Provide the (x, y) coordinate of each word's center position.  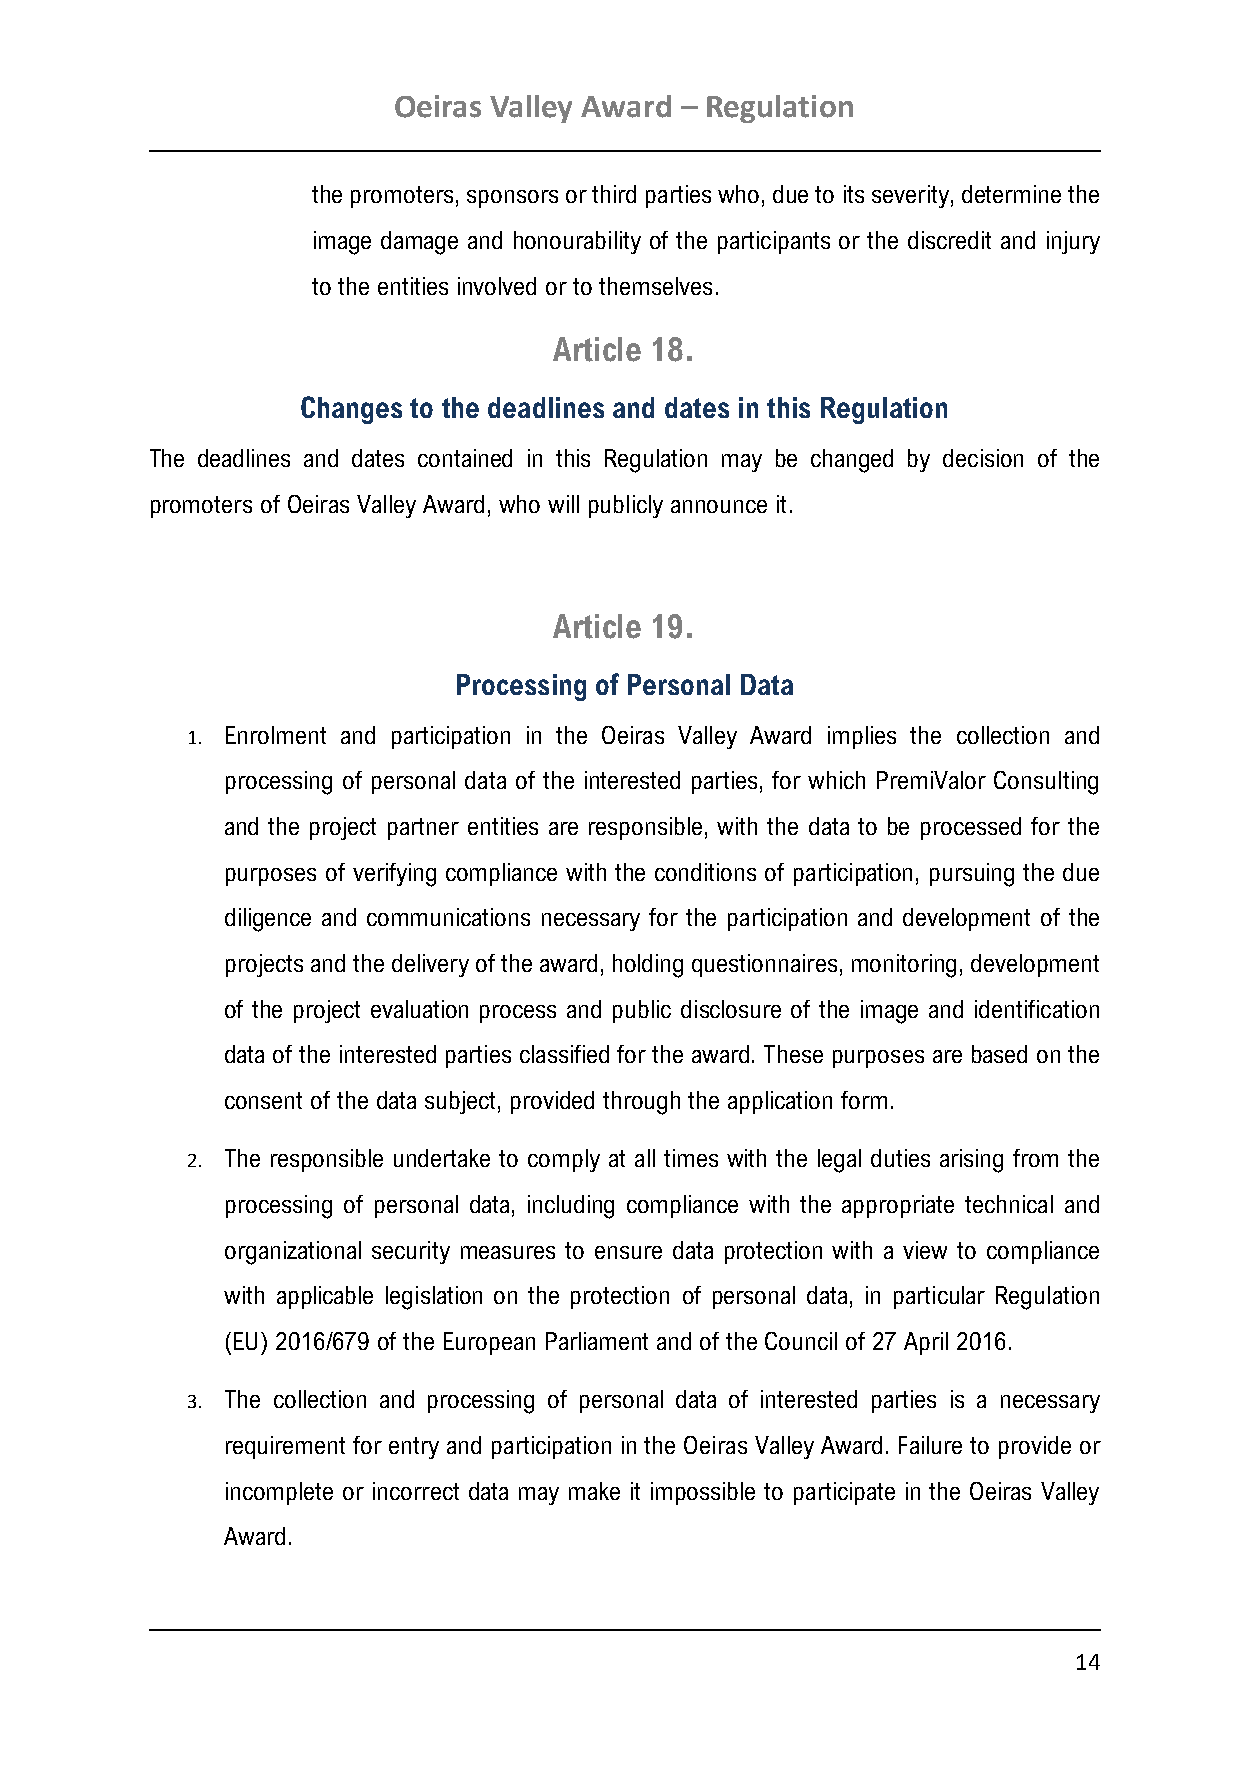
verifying (394, 875)
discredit (949, 240)
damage (419, 243)
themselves (655, 286)
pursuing (972, 875)
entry (414, 1448)
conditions (705, 872)
